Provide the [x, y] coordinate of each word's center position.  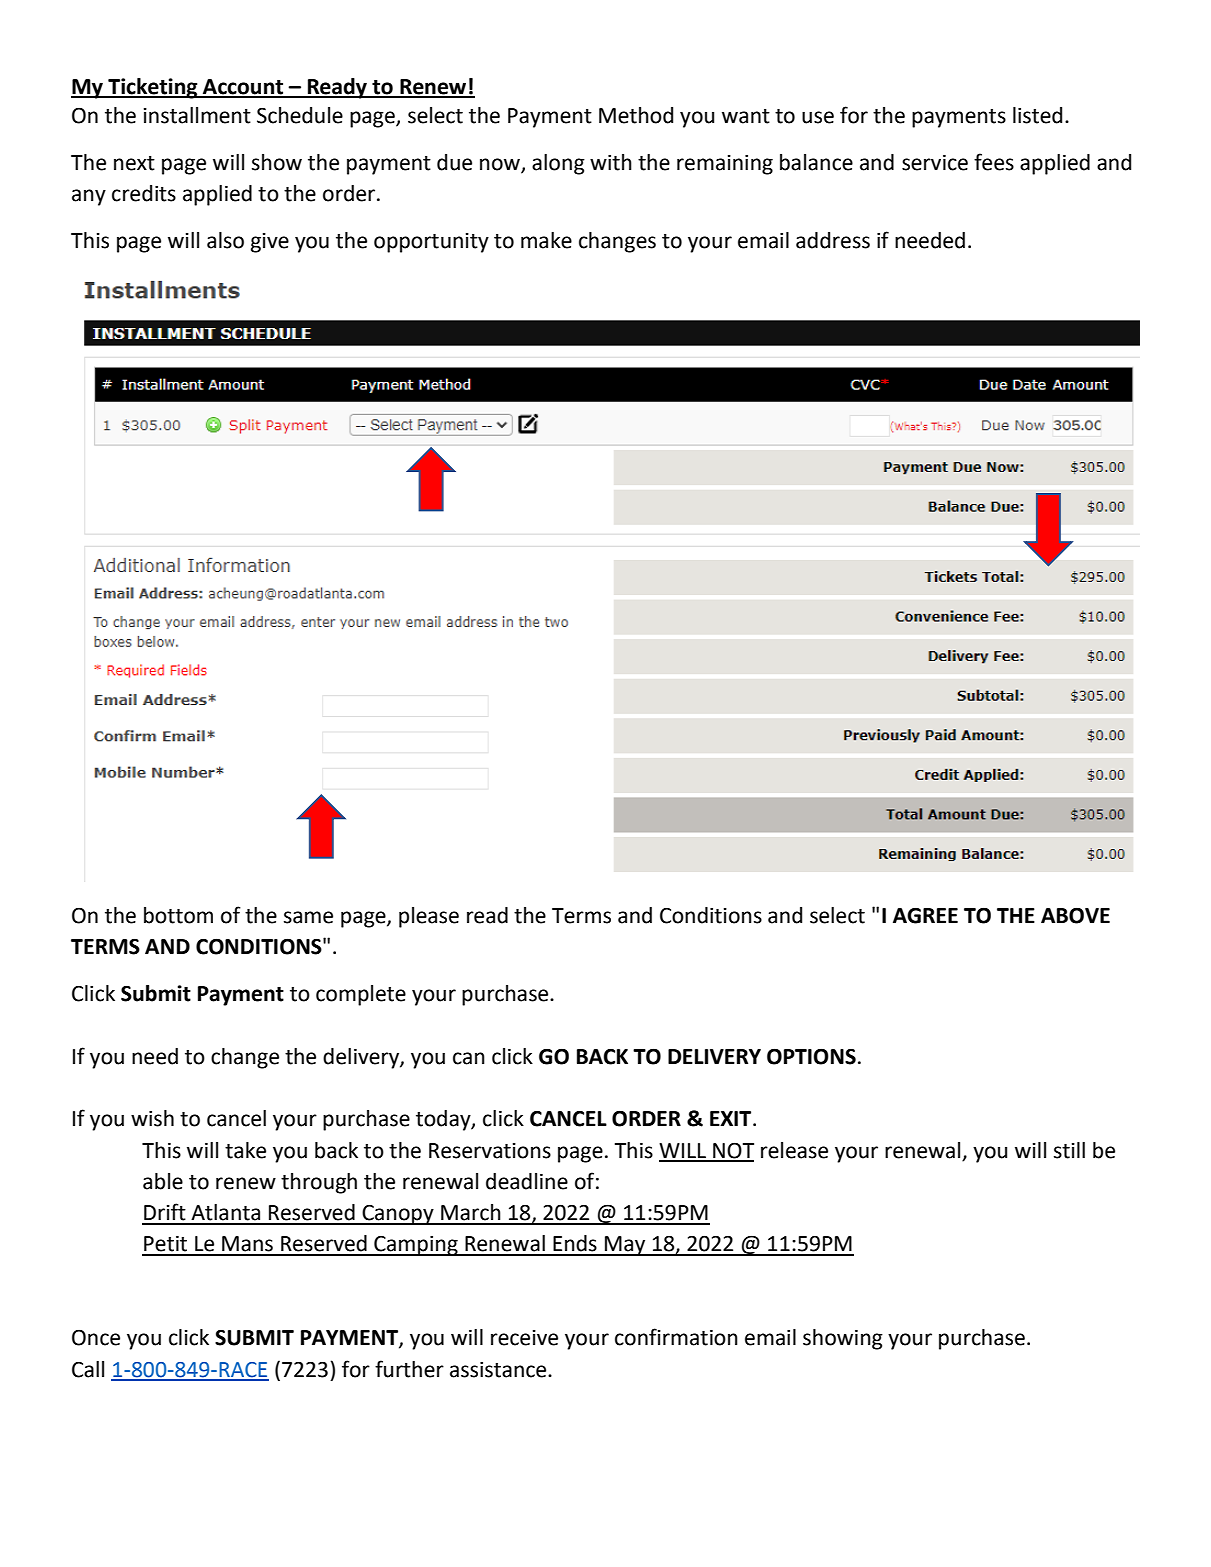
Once [96, 1337]
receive [524, 1338]
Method [636, 115]
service [935, 163]
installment [197, 115]
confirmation [676, 1337]
